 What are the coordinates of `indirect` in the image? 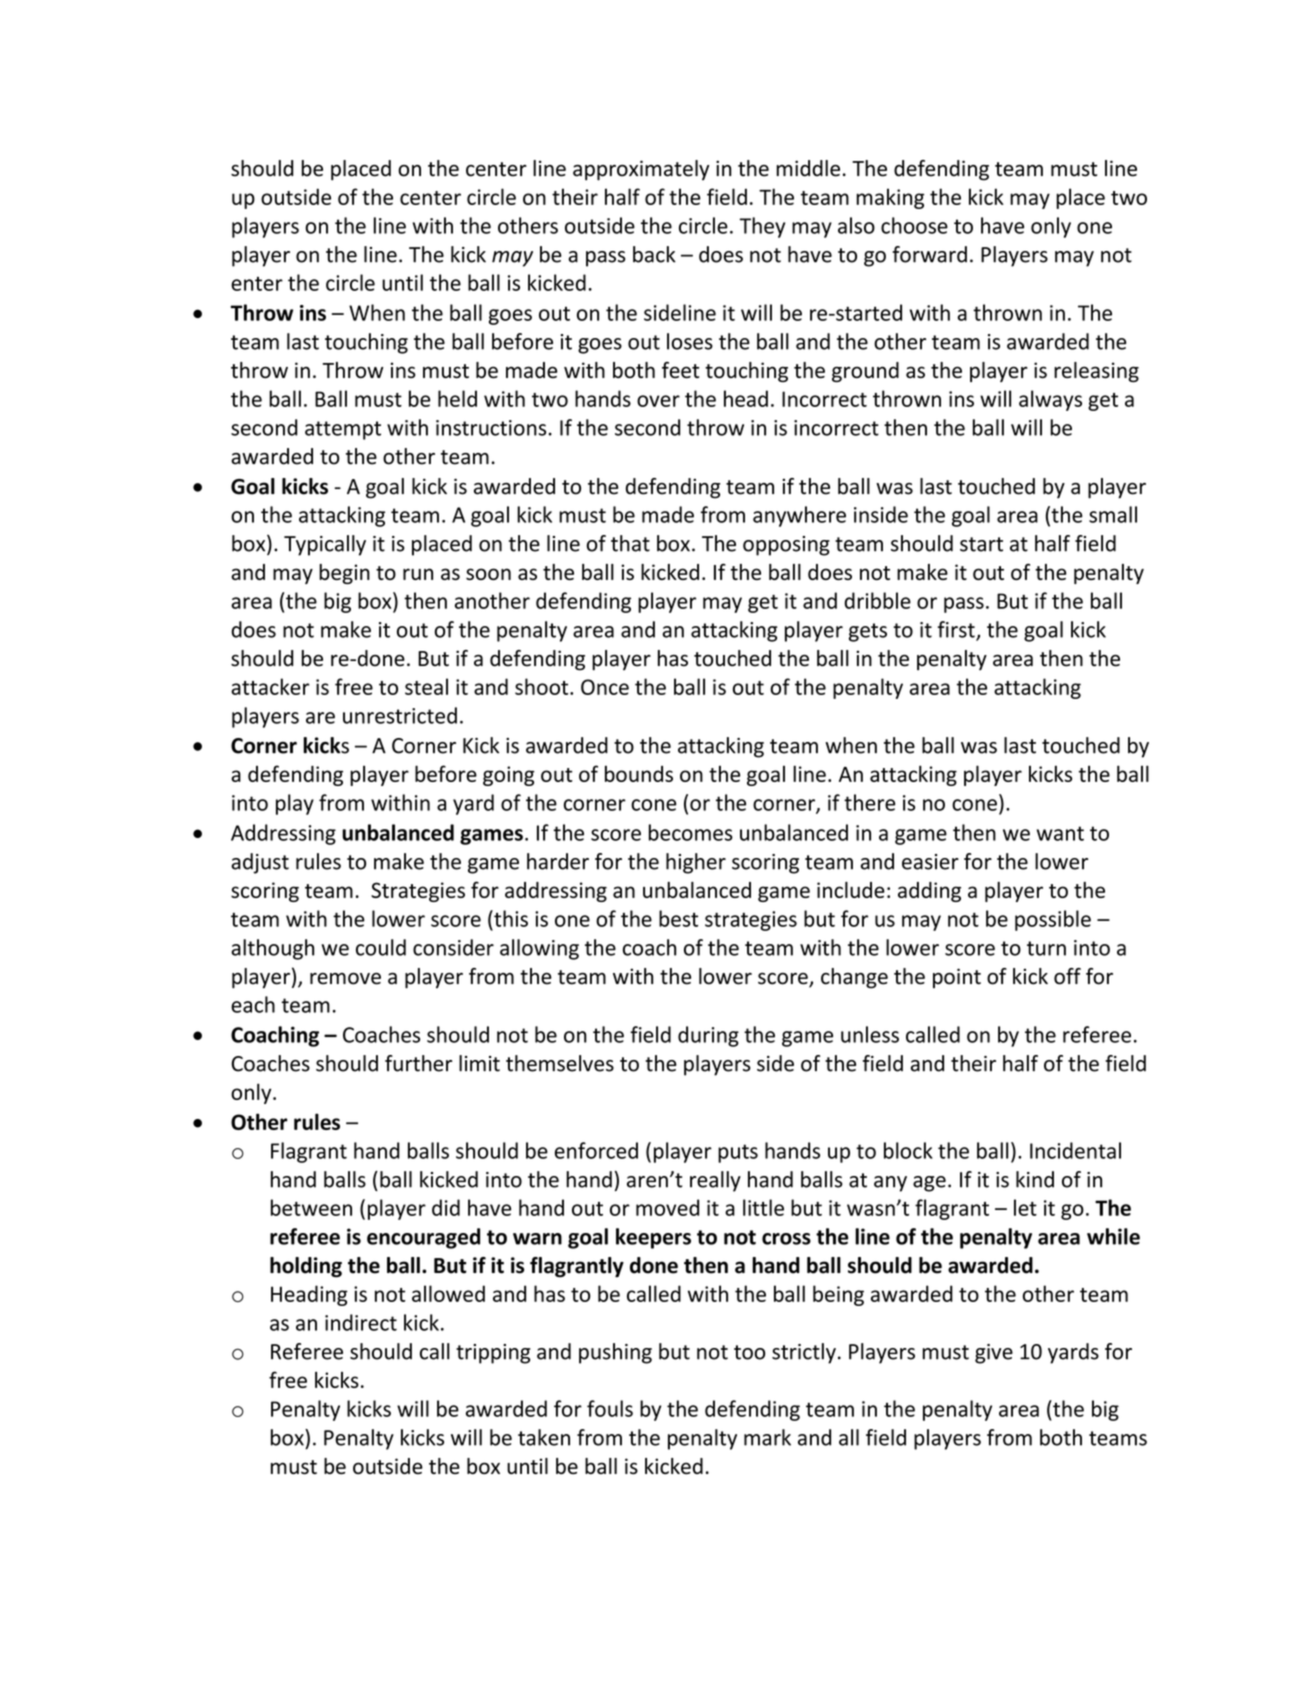 It's located at (361, 1322).
